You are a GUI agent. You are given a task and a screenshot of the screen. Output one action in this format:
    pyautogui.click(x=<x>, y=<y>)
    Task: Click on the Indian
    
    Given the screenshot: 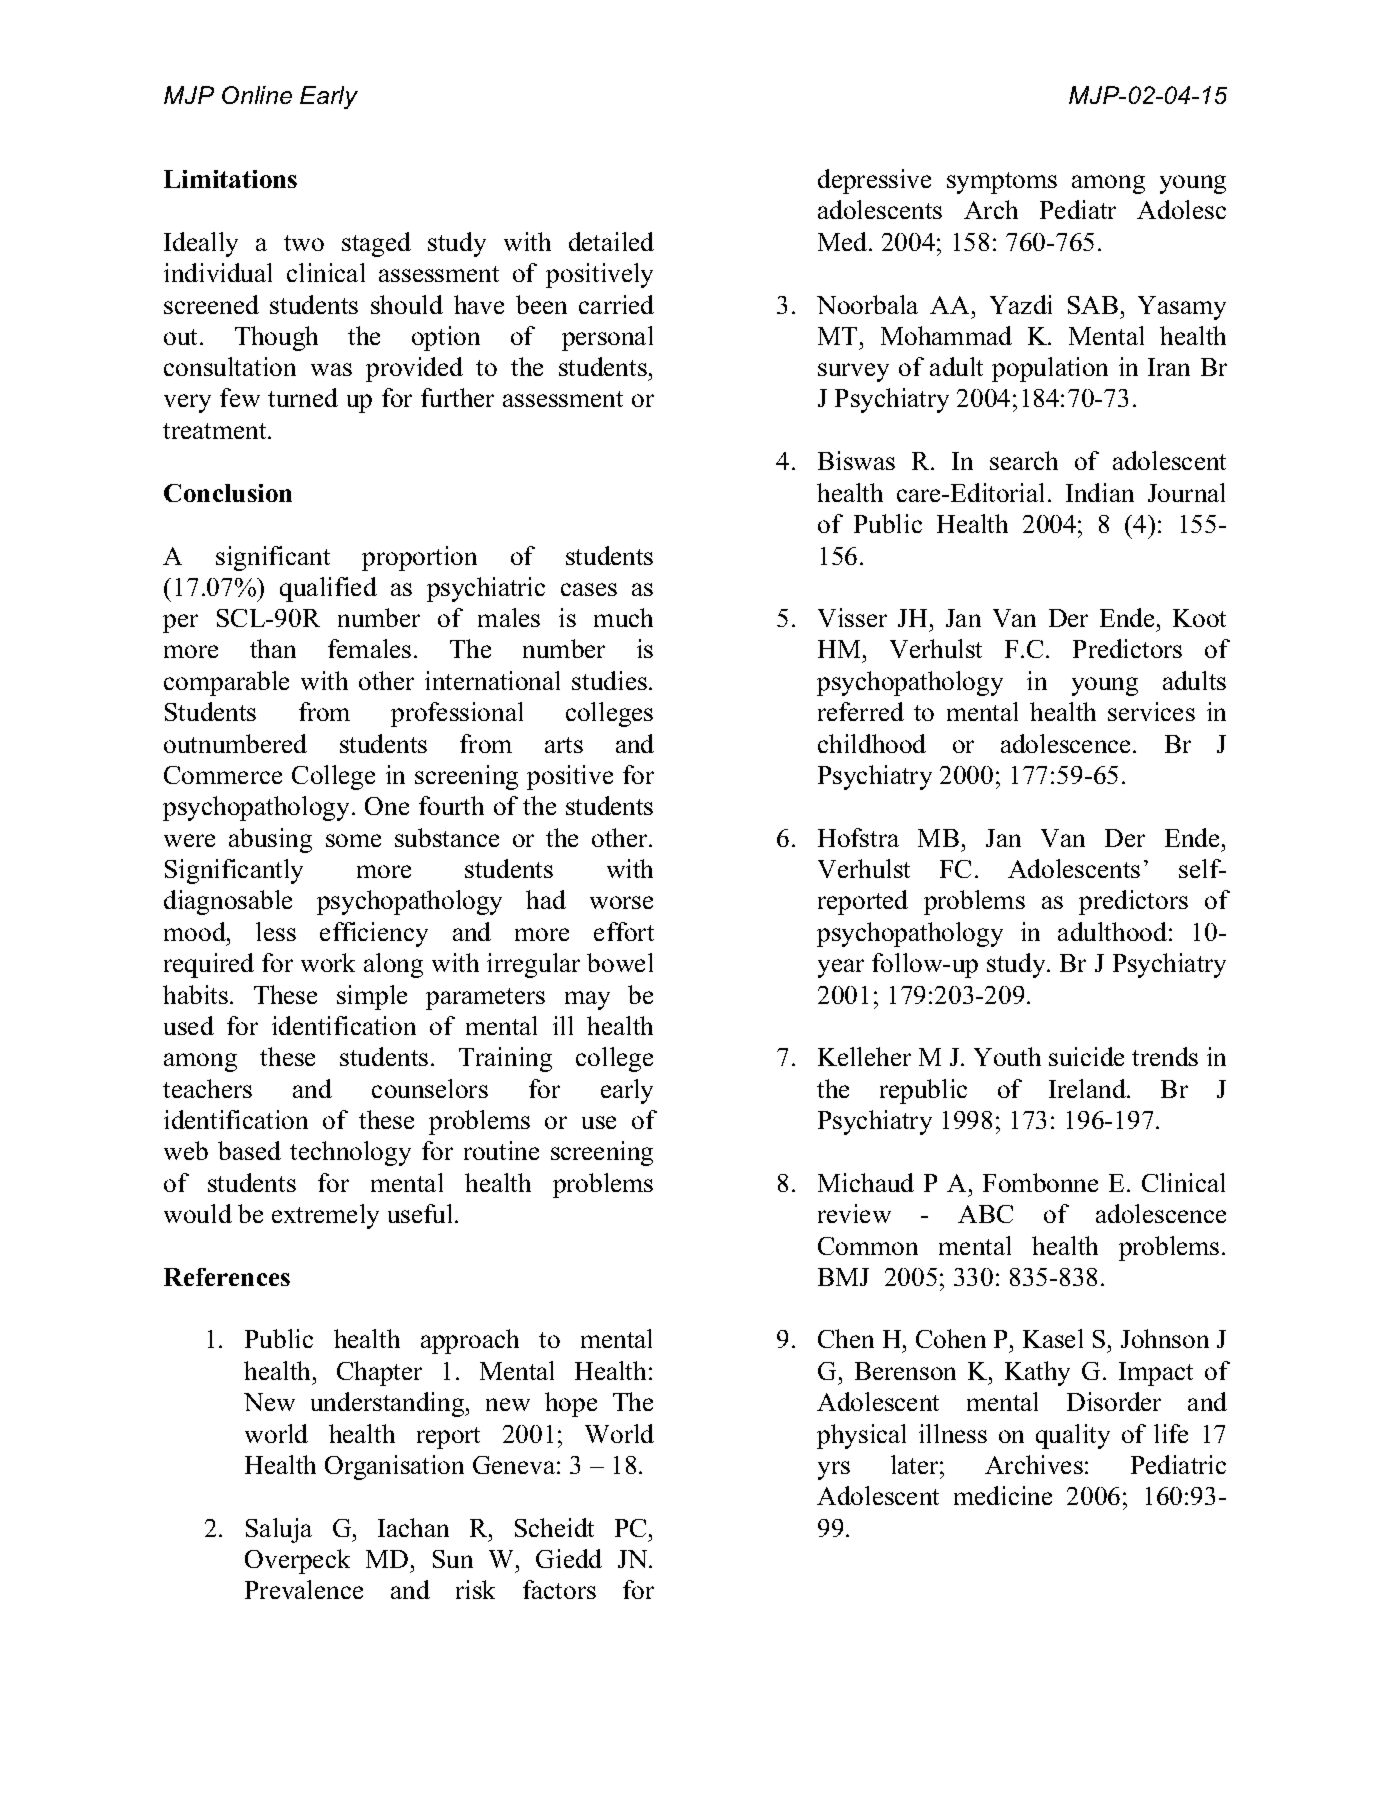 What is the action you would take?
    pyautogui.click(x=1100, y=492)
